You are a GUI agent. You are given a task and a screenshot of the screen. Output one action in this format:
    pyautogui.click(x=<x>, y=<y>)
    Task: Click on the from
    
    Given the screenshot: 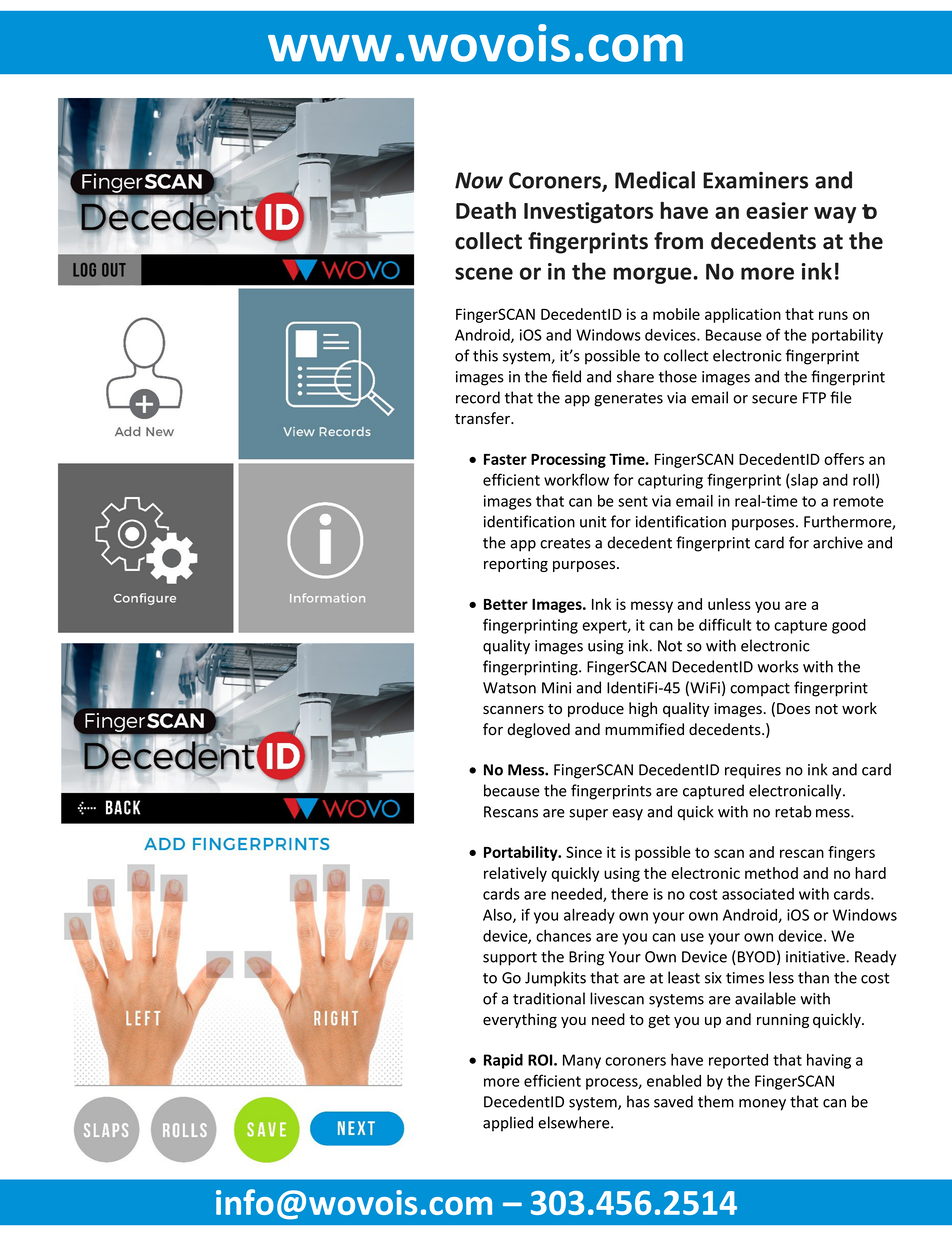 What is the action you would take?
    pyautogui.click(x=678, y=241)
